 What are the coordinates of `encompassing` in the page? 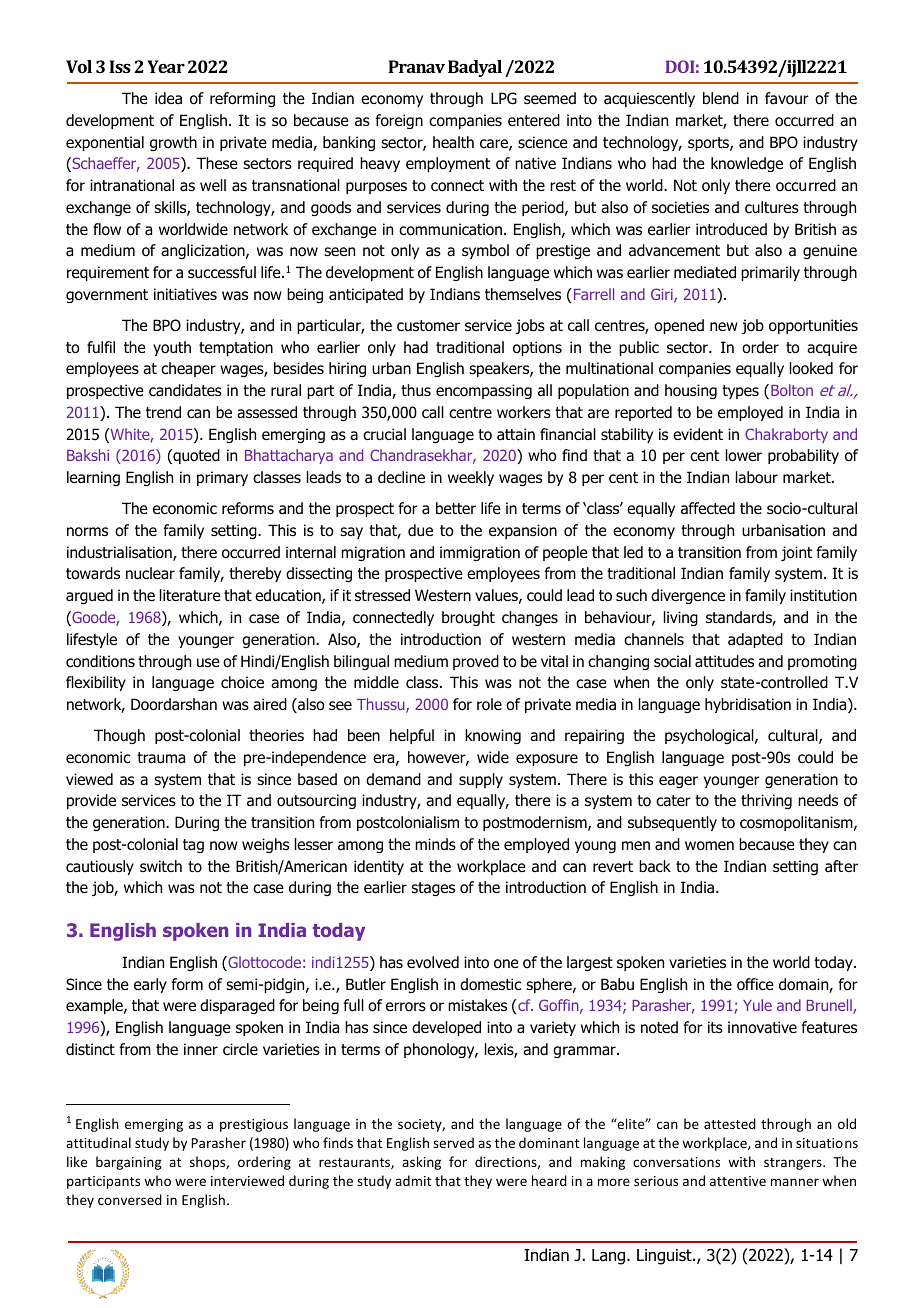 It's located at (484, 391).
